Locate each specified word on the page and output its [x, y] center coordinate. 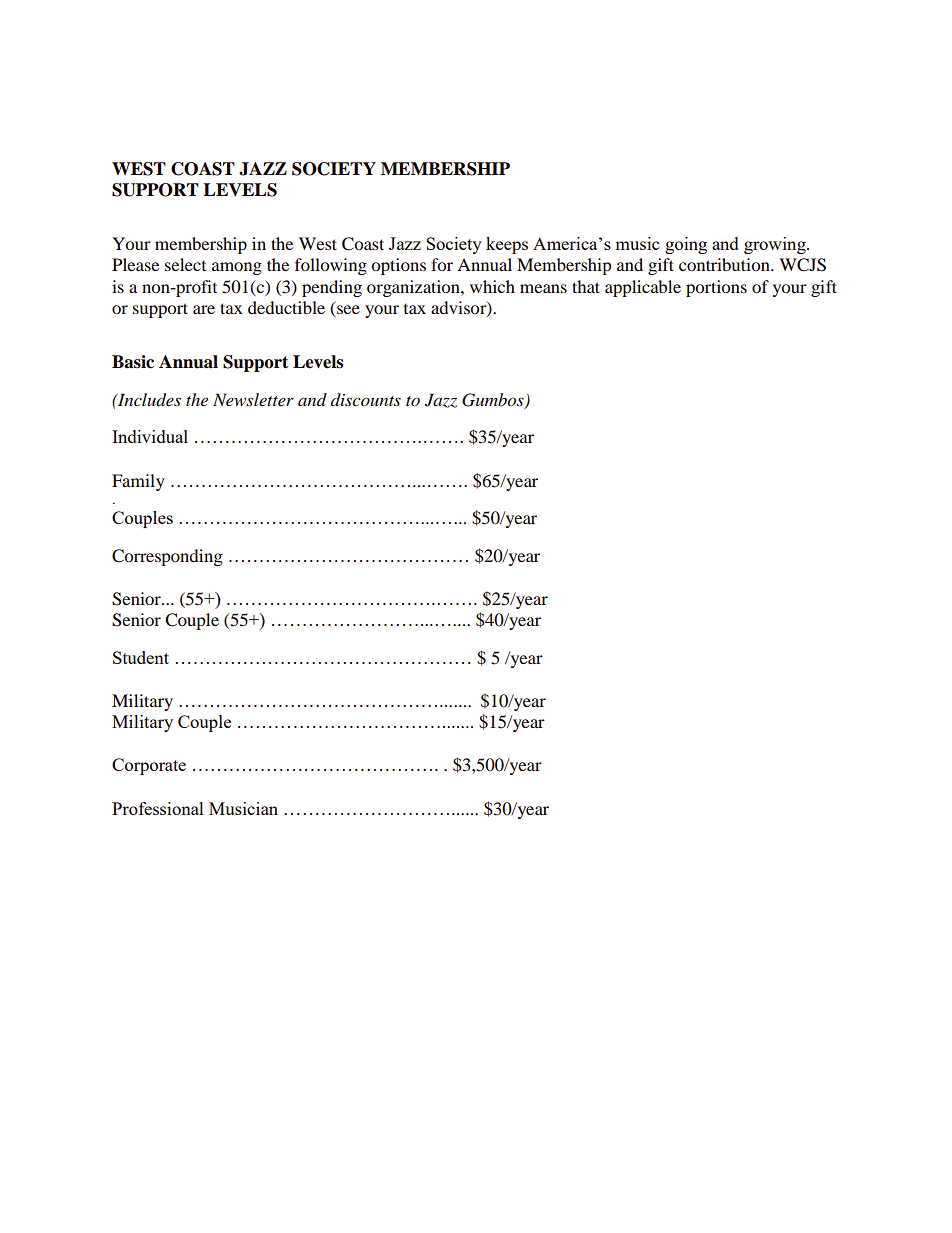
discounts [366, 399]
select [185, 264]
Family [138, 482]
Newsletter [253, 399]
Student [141, 657]
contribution [725, 264]
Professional [158, 808]
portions [716, 288]
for [442, 264]
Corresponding [167, 557]
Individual [150, 436]
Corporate [149, 766]
